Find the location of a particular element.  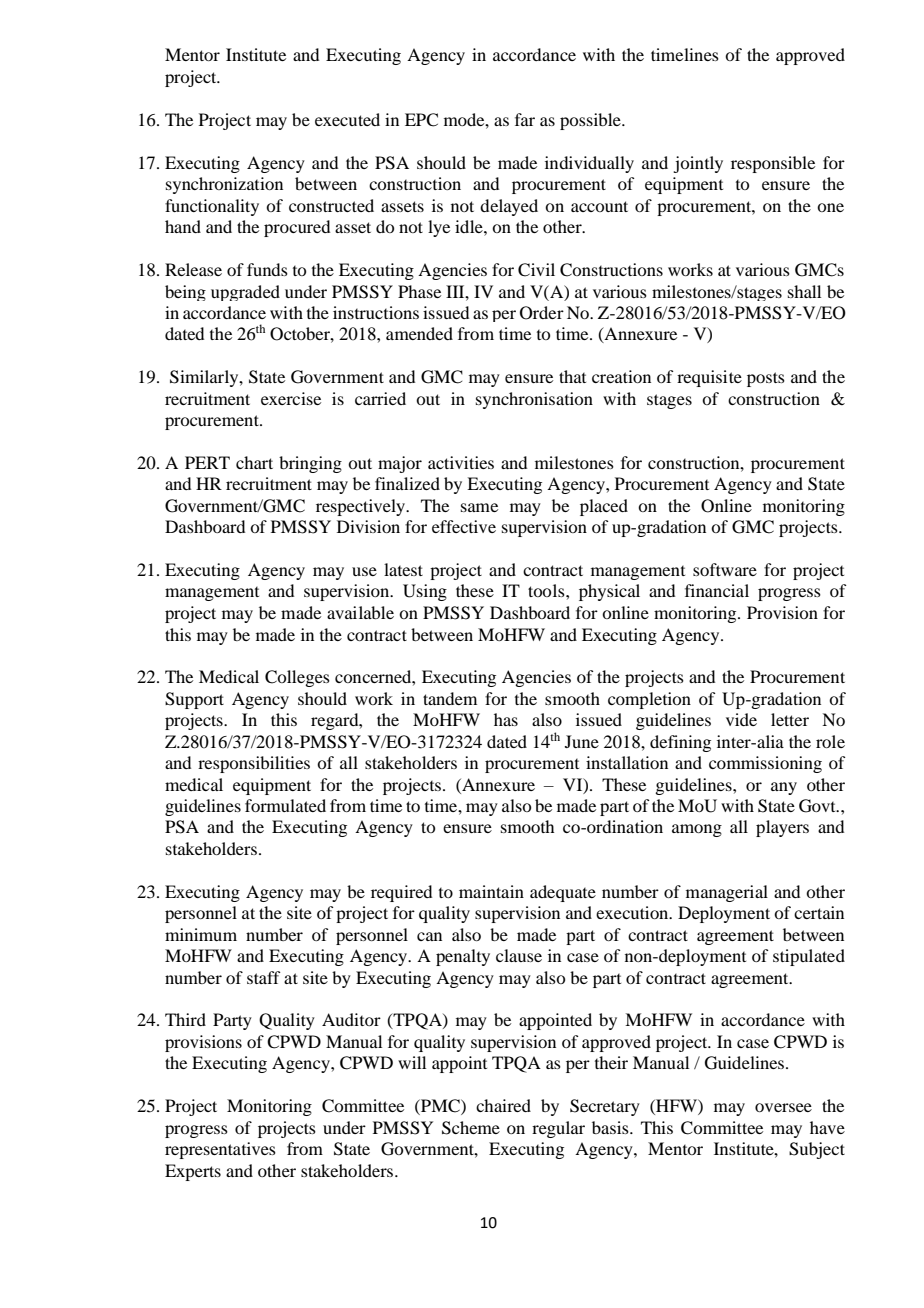

chart is located at coordinates (254, 462).
